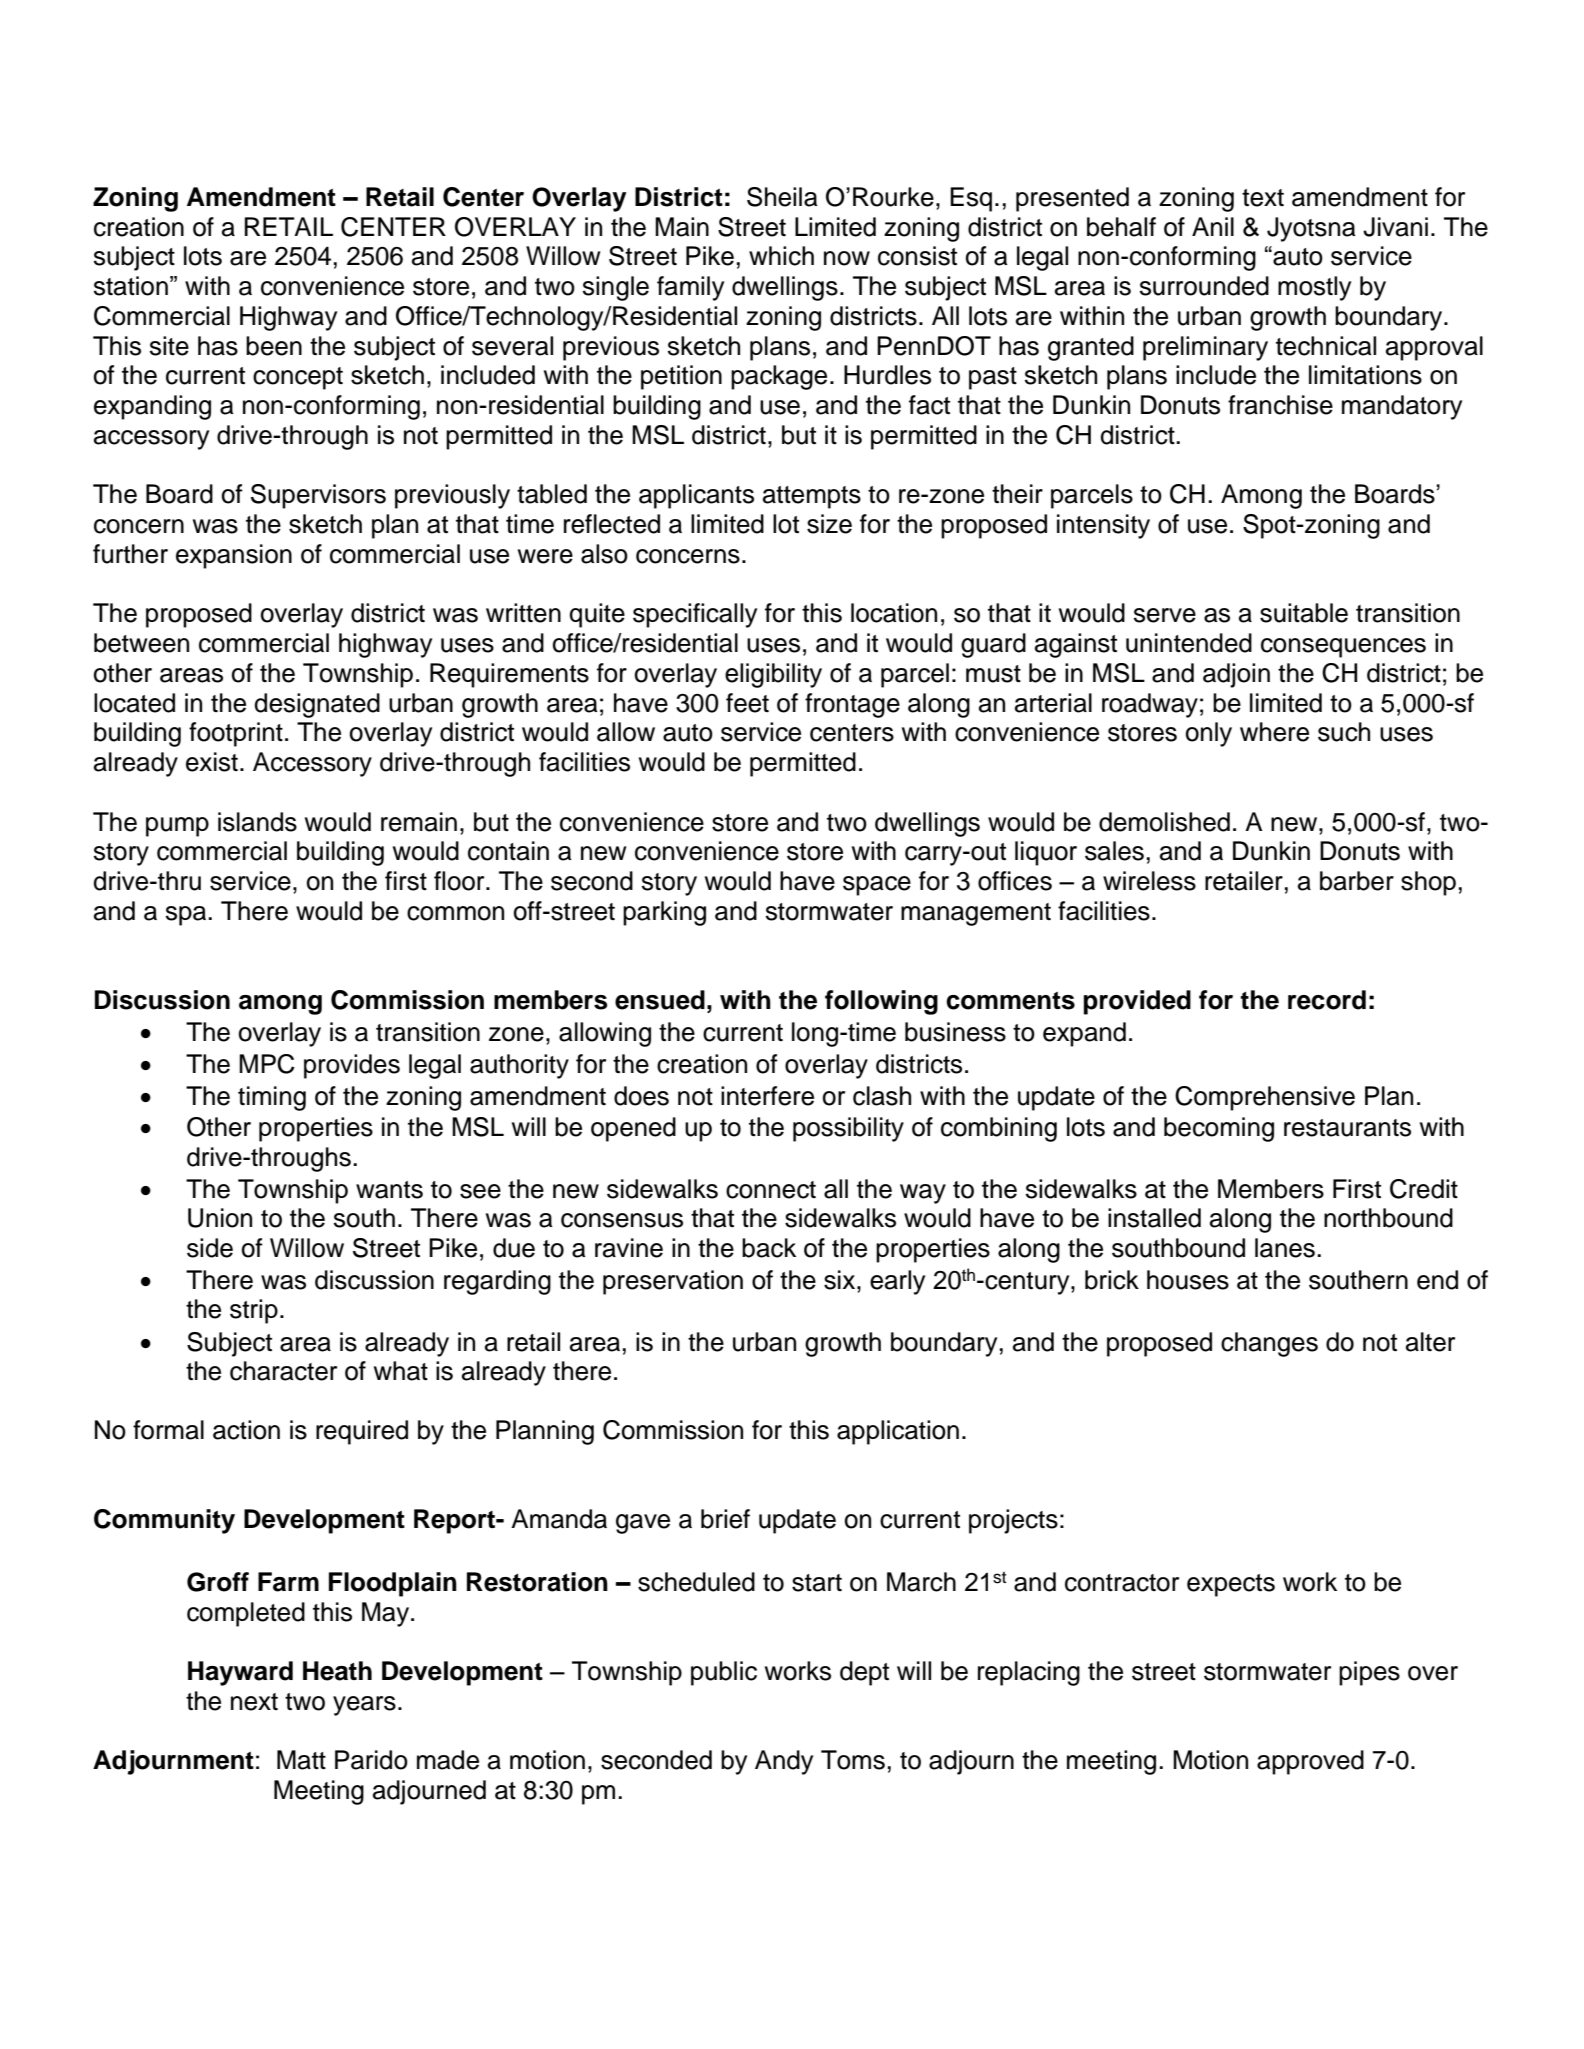 Image resolution: width=1584 pixels, height=2049 pixels. I want to click on expansion, so click(234, 556).
